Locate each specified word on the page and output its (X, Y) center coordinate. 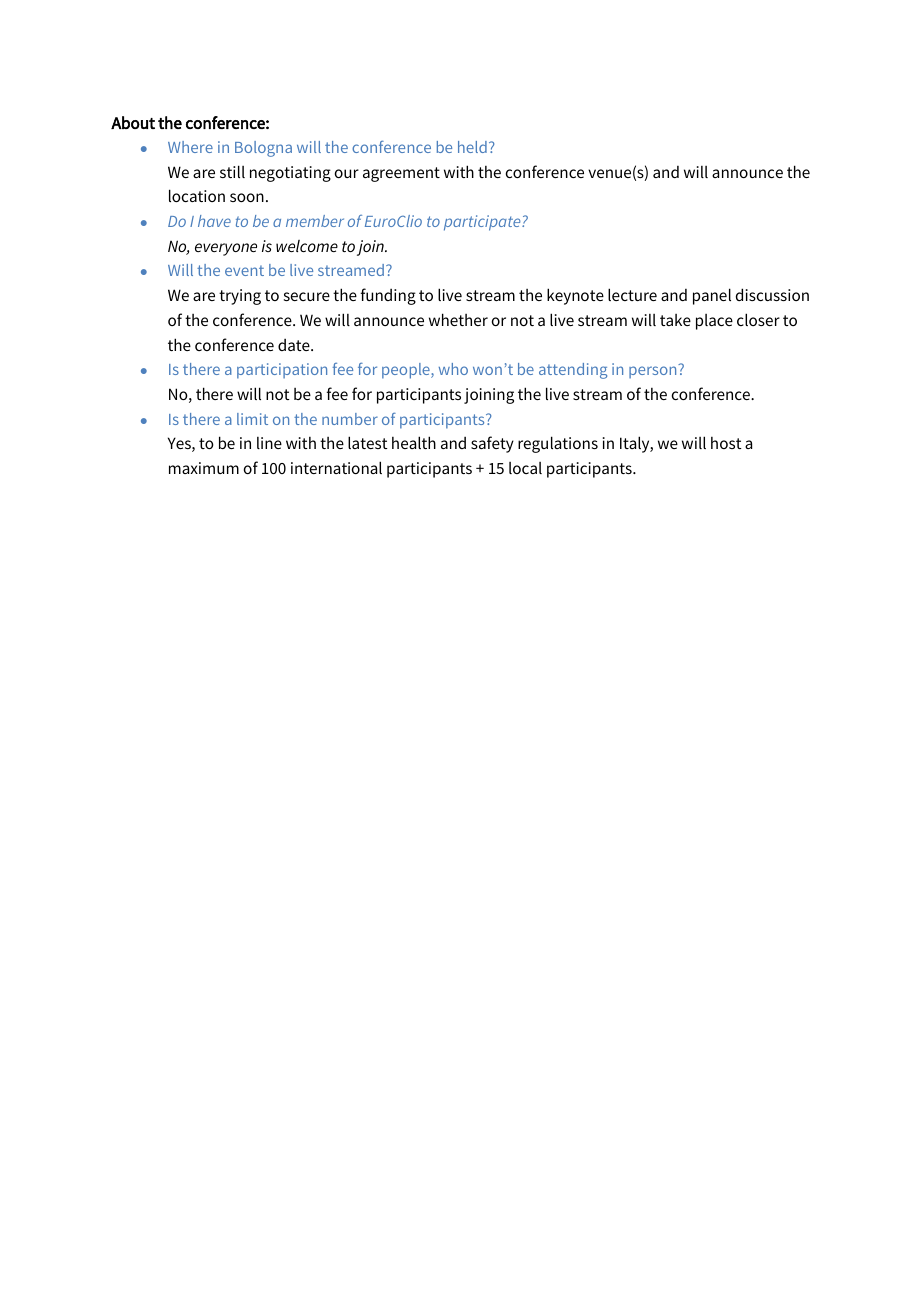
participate (483, 223)
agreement (401, 174)
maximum (204, 468)
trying (240, 297)
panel (712, 296)
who (453, 369)
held (472, 147)
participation (282, 371)
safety (492, 444)
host (726, 443)
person (652, 372)
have (214, 221)
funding (388, 296)
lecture (632, 294)
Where (190, 147)
